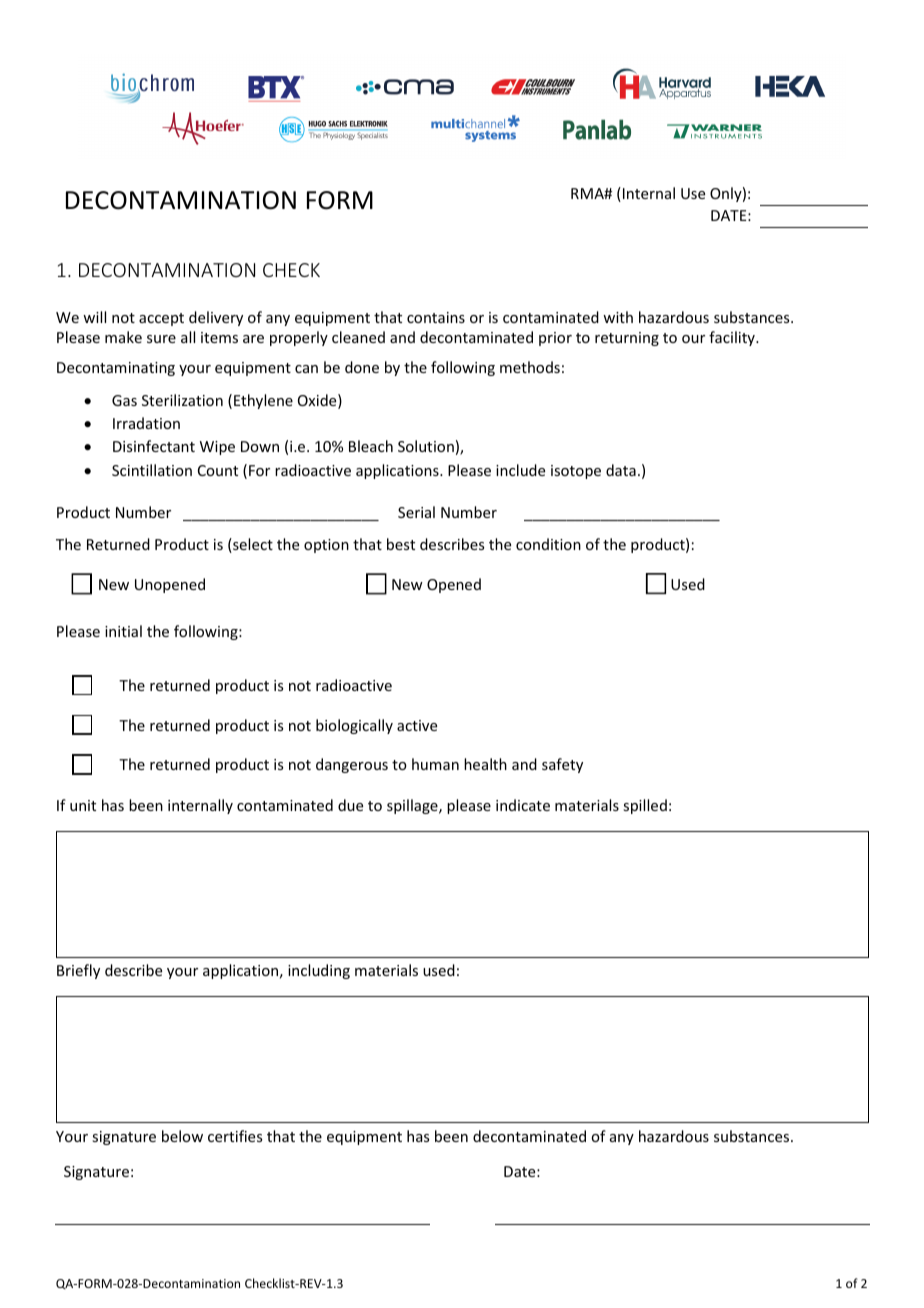 This image has height=1308, width=924. I want to click on cleaned, so click(358, 337).
